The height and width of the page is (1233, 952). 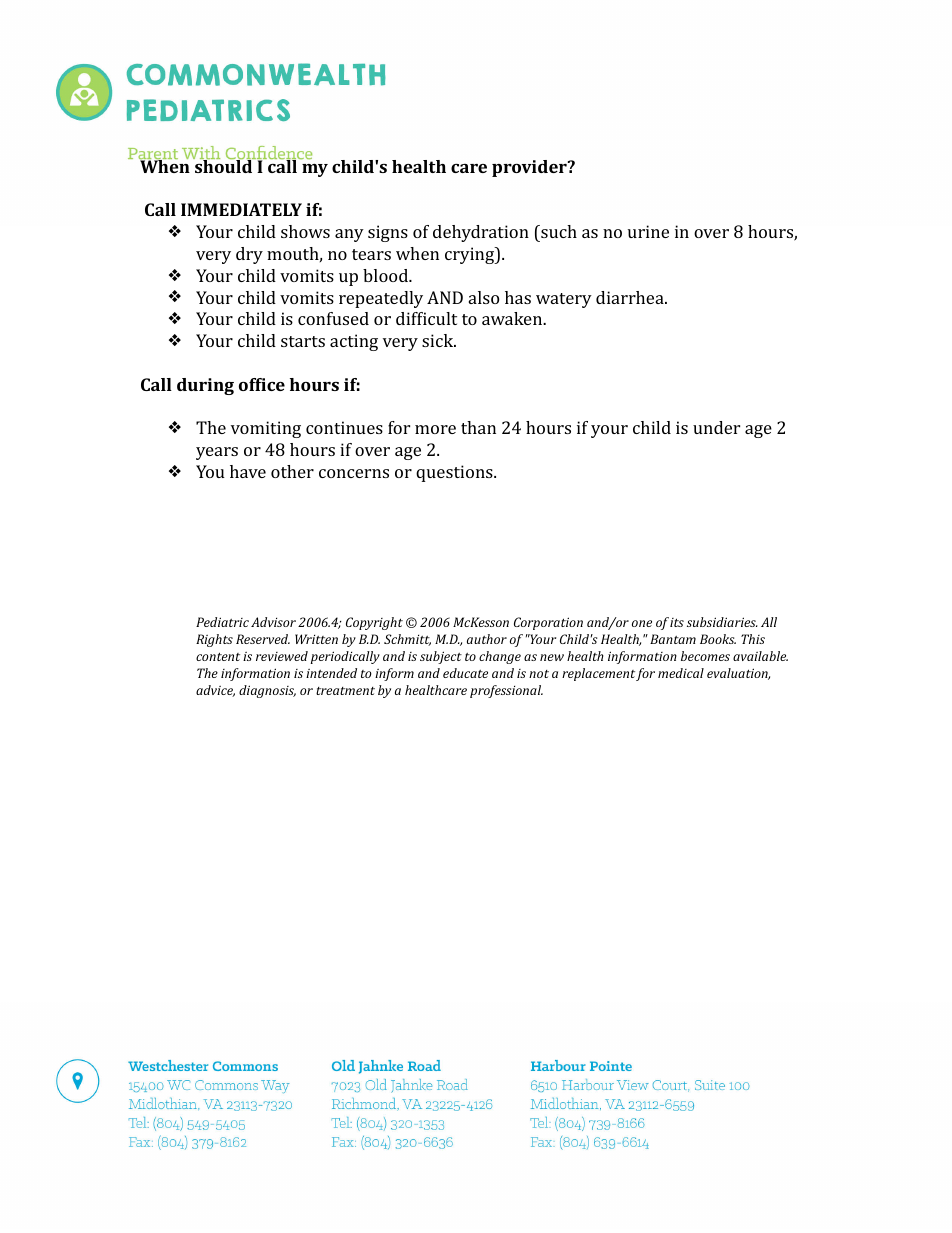 I want to click on diarrhea, so click(x=631, y=297).
